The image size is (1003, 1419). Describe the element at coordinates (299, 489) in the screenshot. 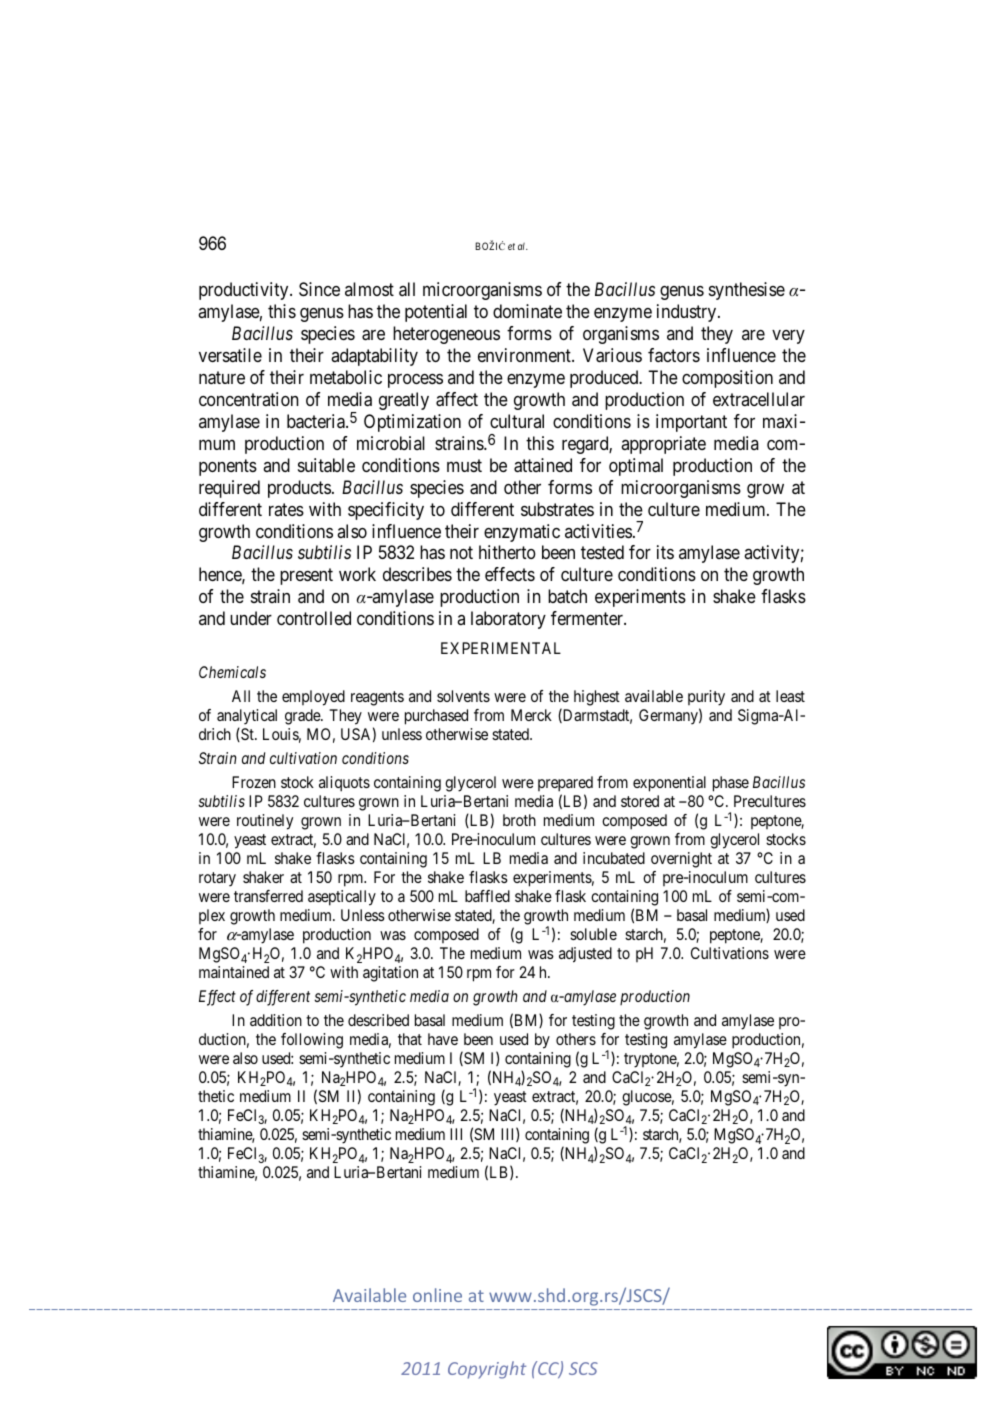

I see `products` at that location.
